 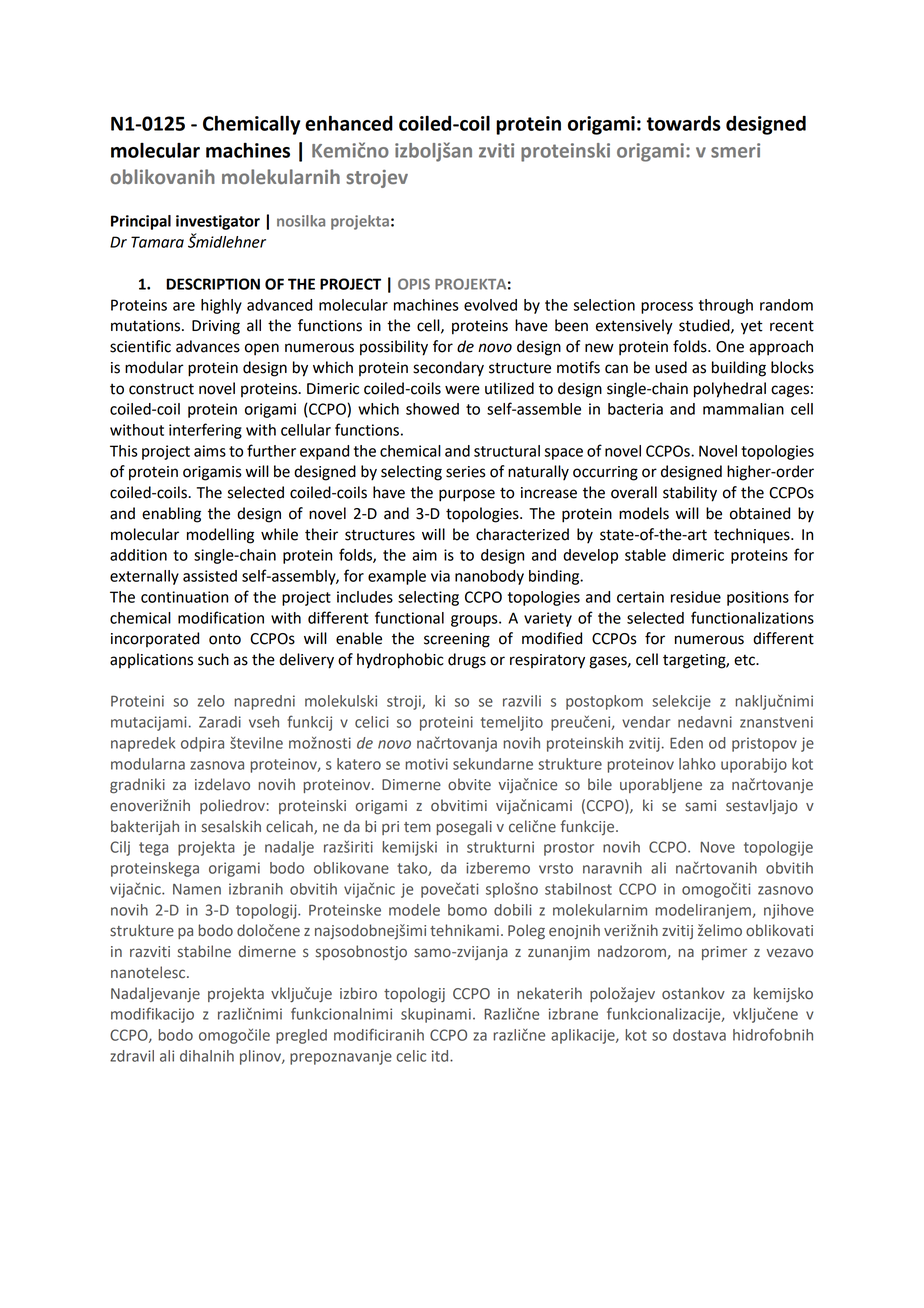 What do you see at coordinates (466, 472) in the document?
I see `series` at bounding box center [466, 472].
